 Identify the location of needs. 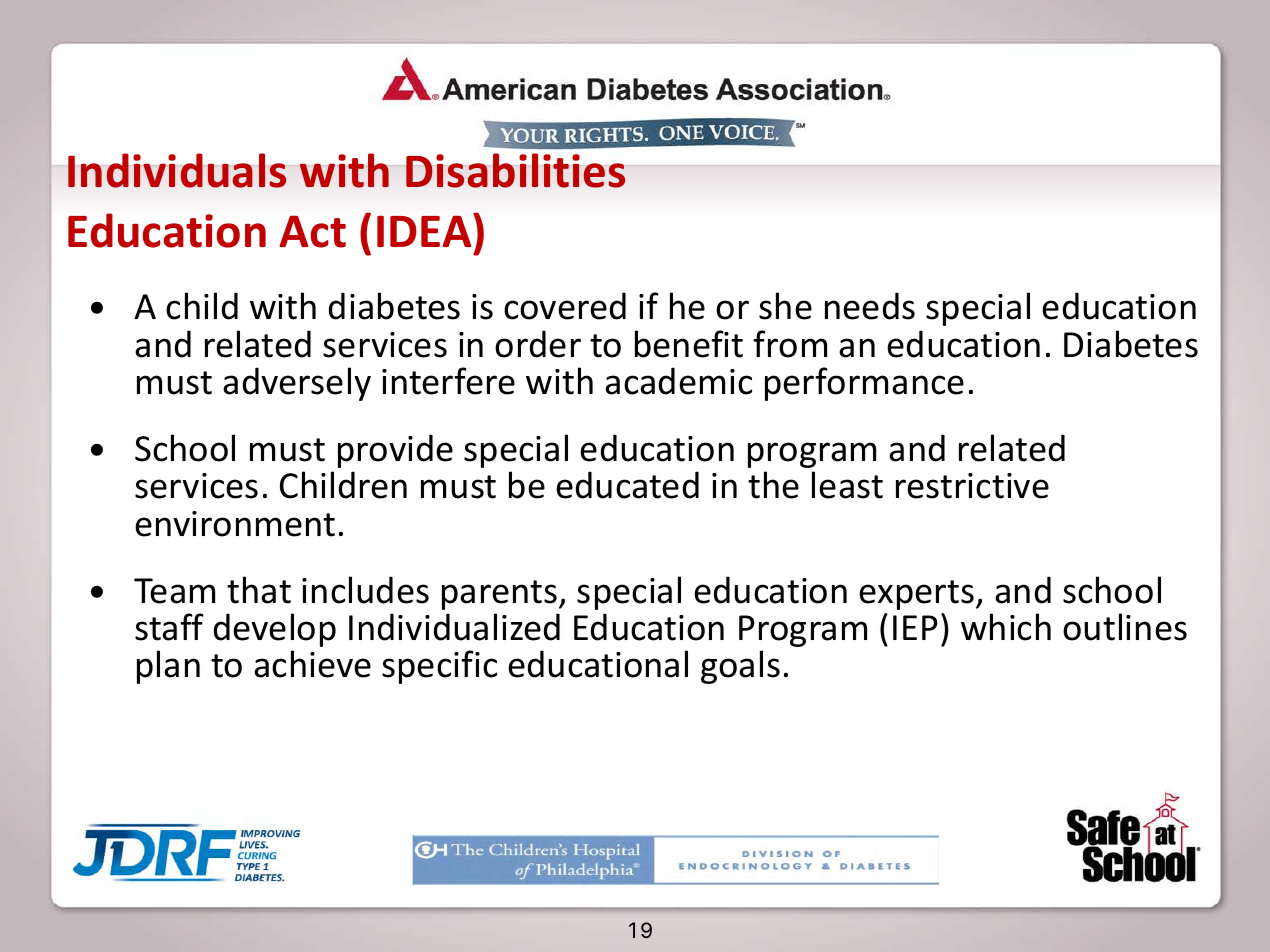
(870, 306).
